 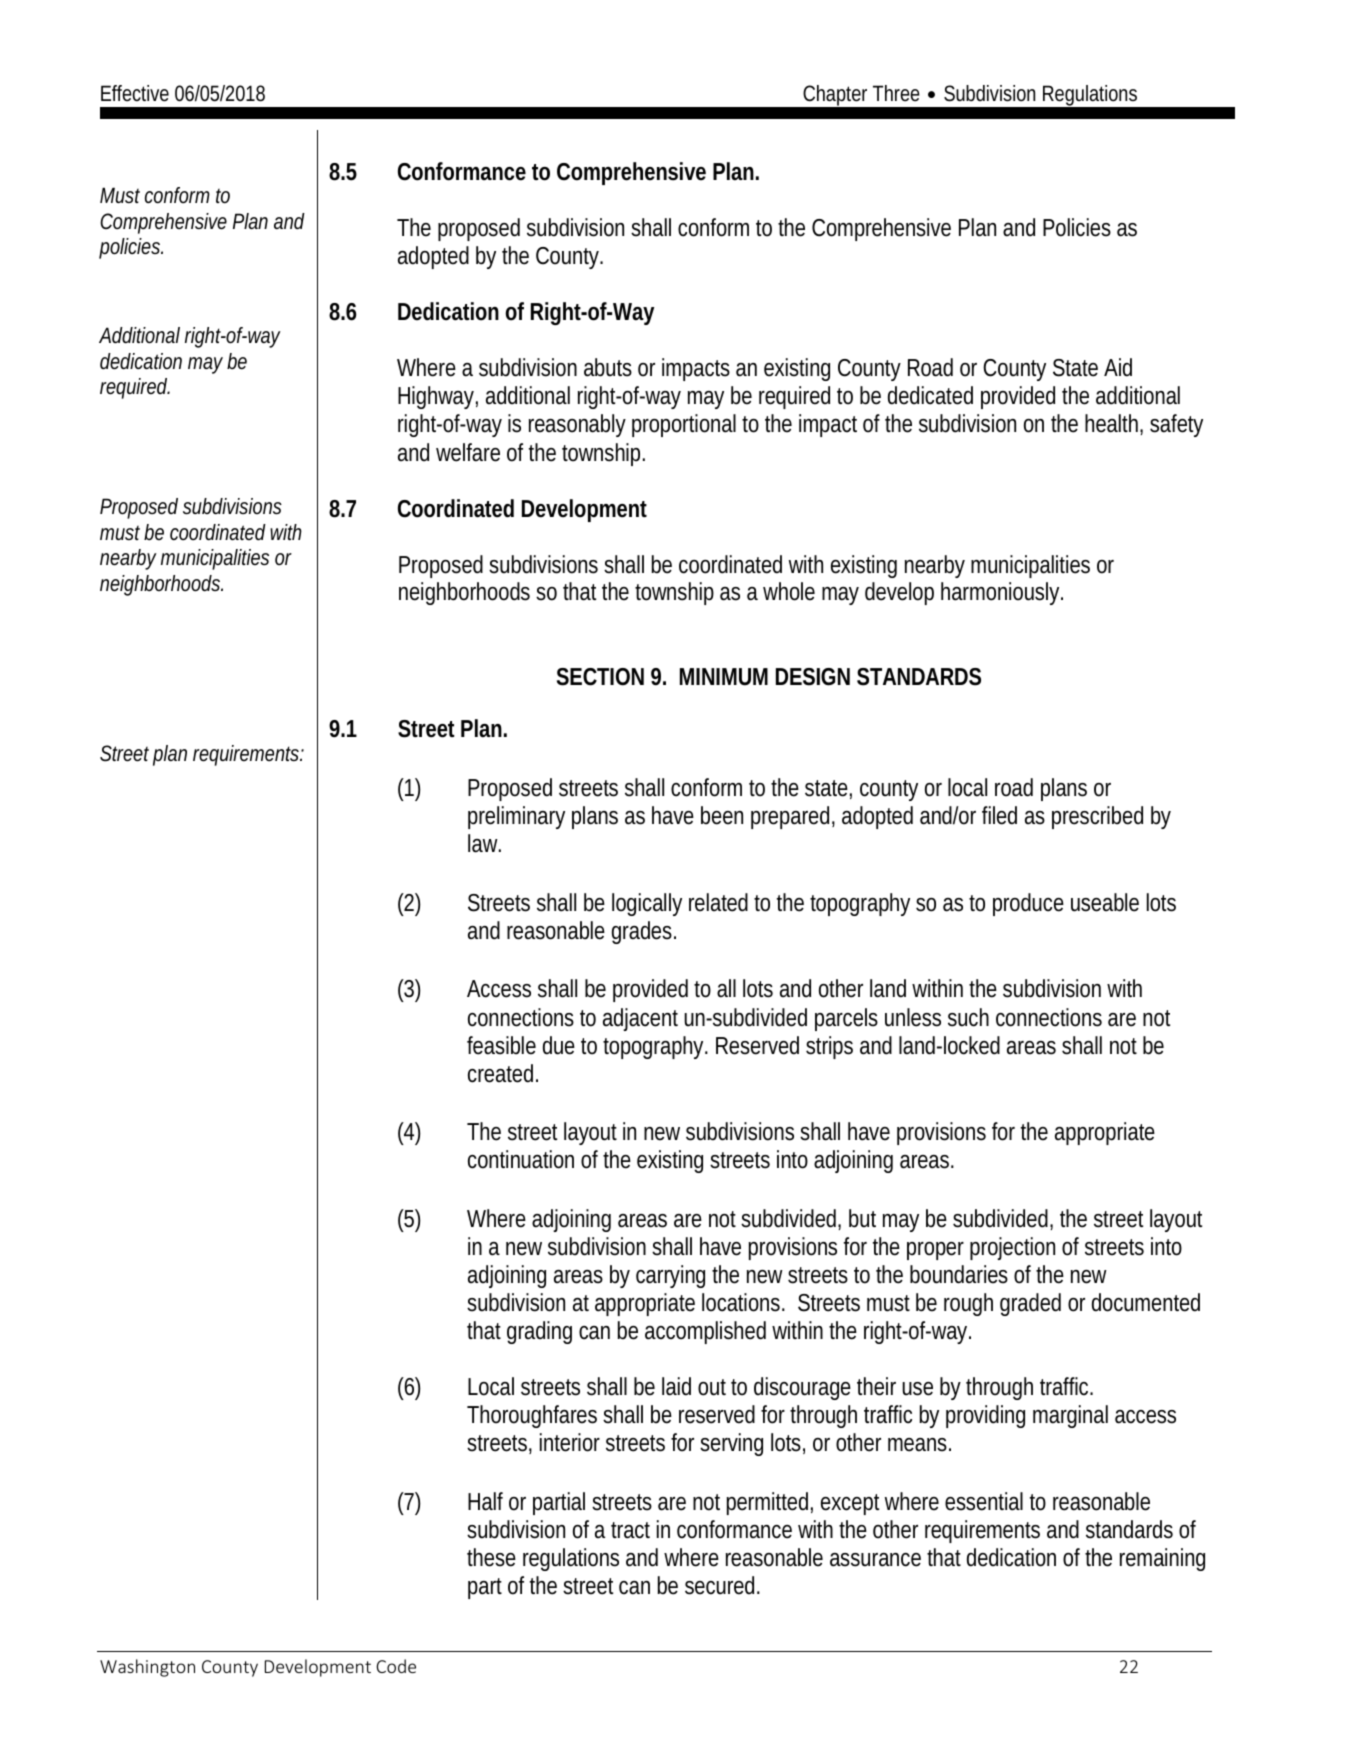 What do you see at coordinates (1012, 1248) in the page?
I see `projection` at bounding box center [1012, 1248].
